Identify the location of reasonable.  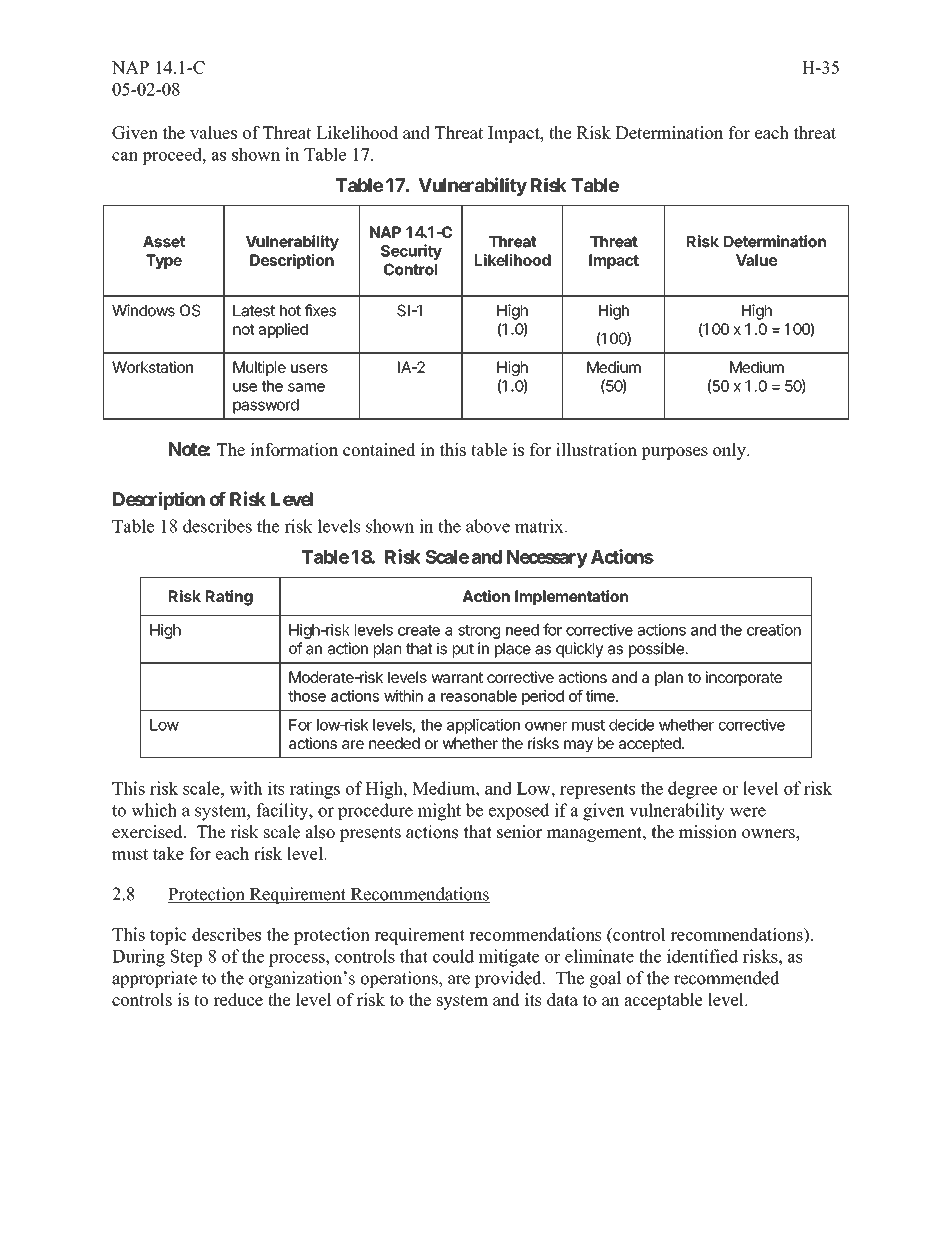
(479, 696).
